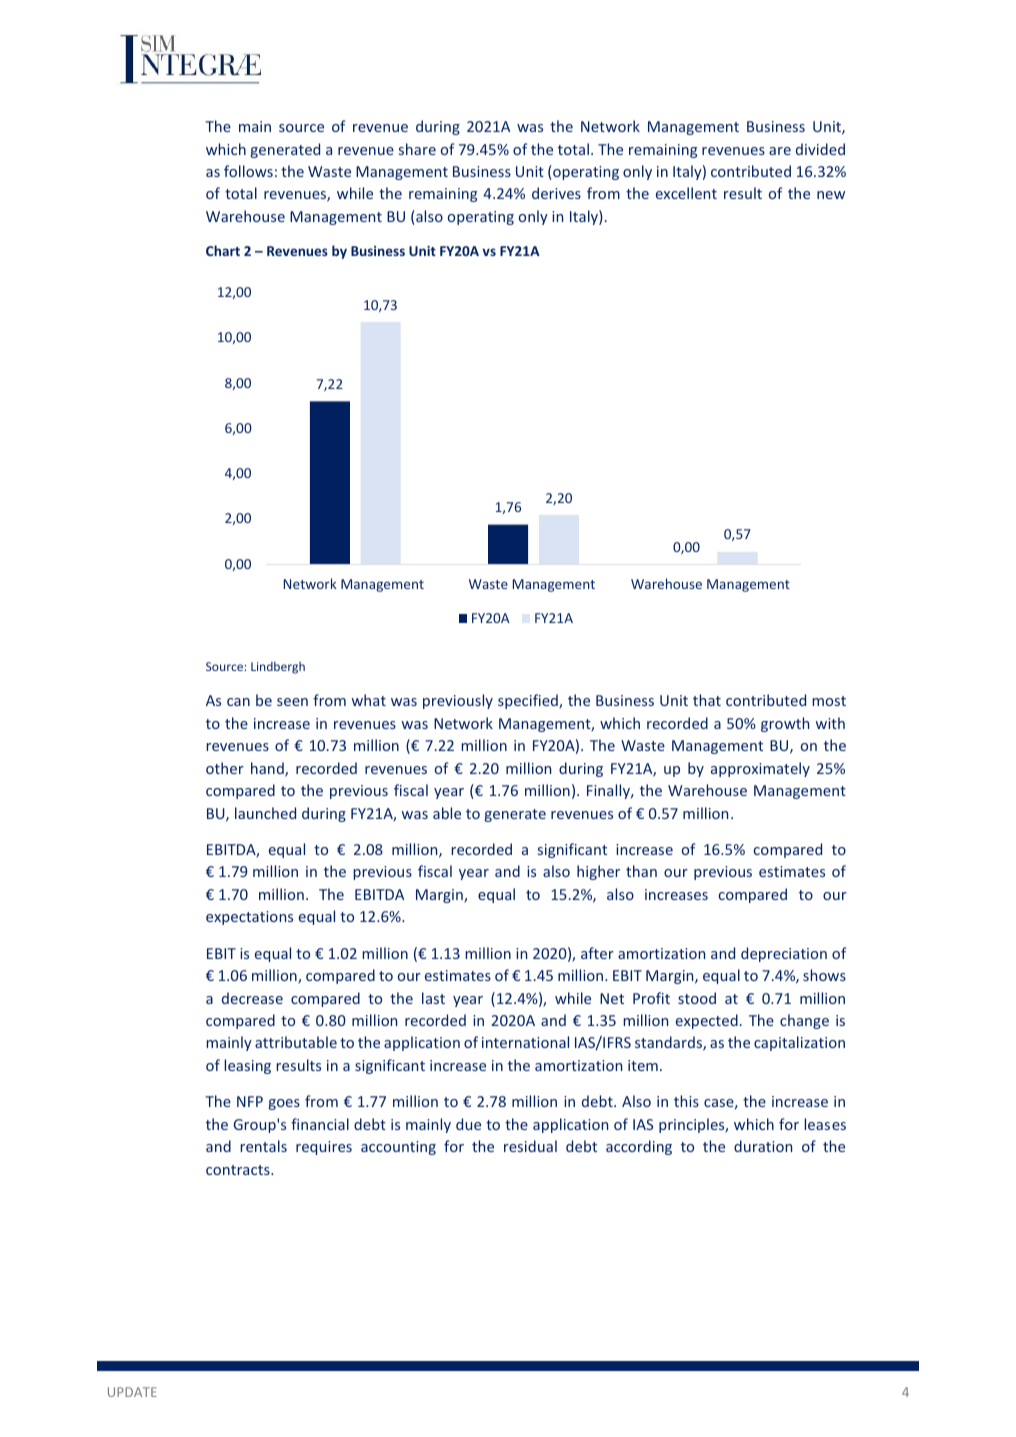  I want to click on excellent, so click(686, 193).
